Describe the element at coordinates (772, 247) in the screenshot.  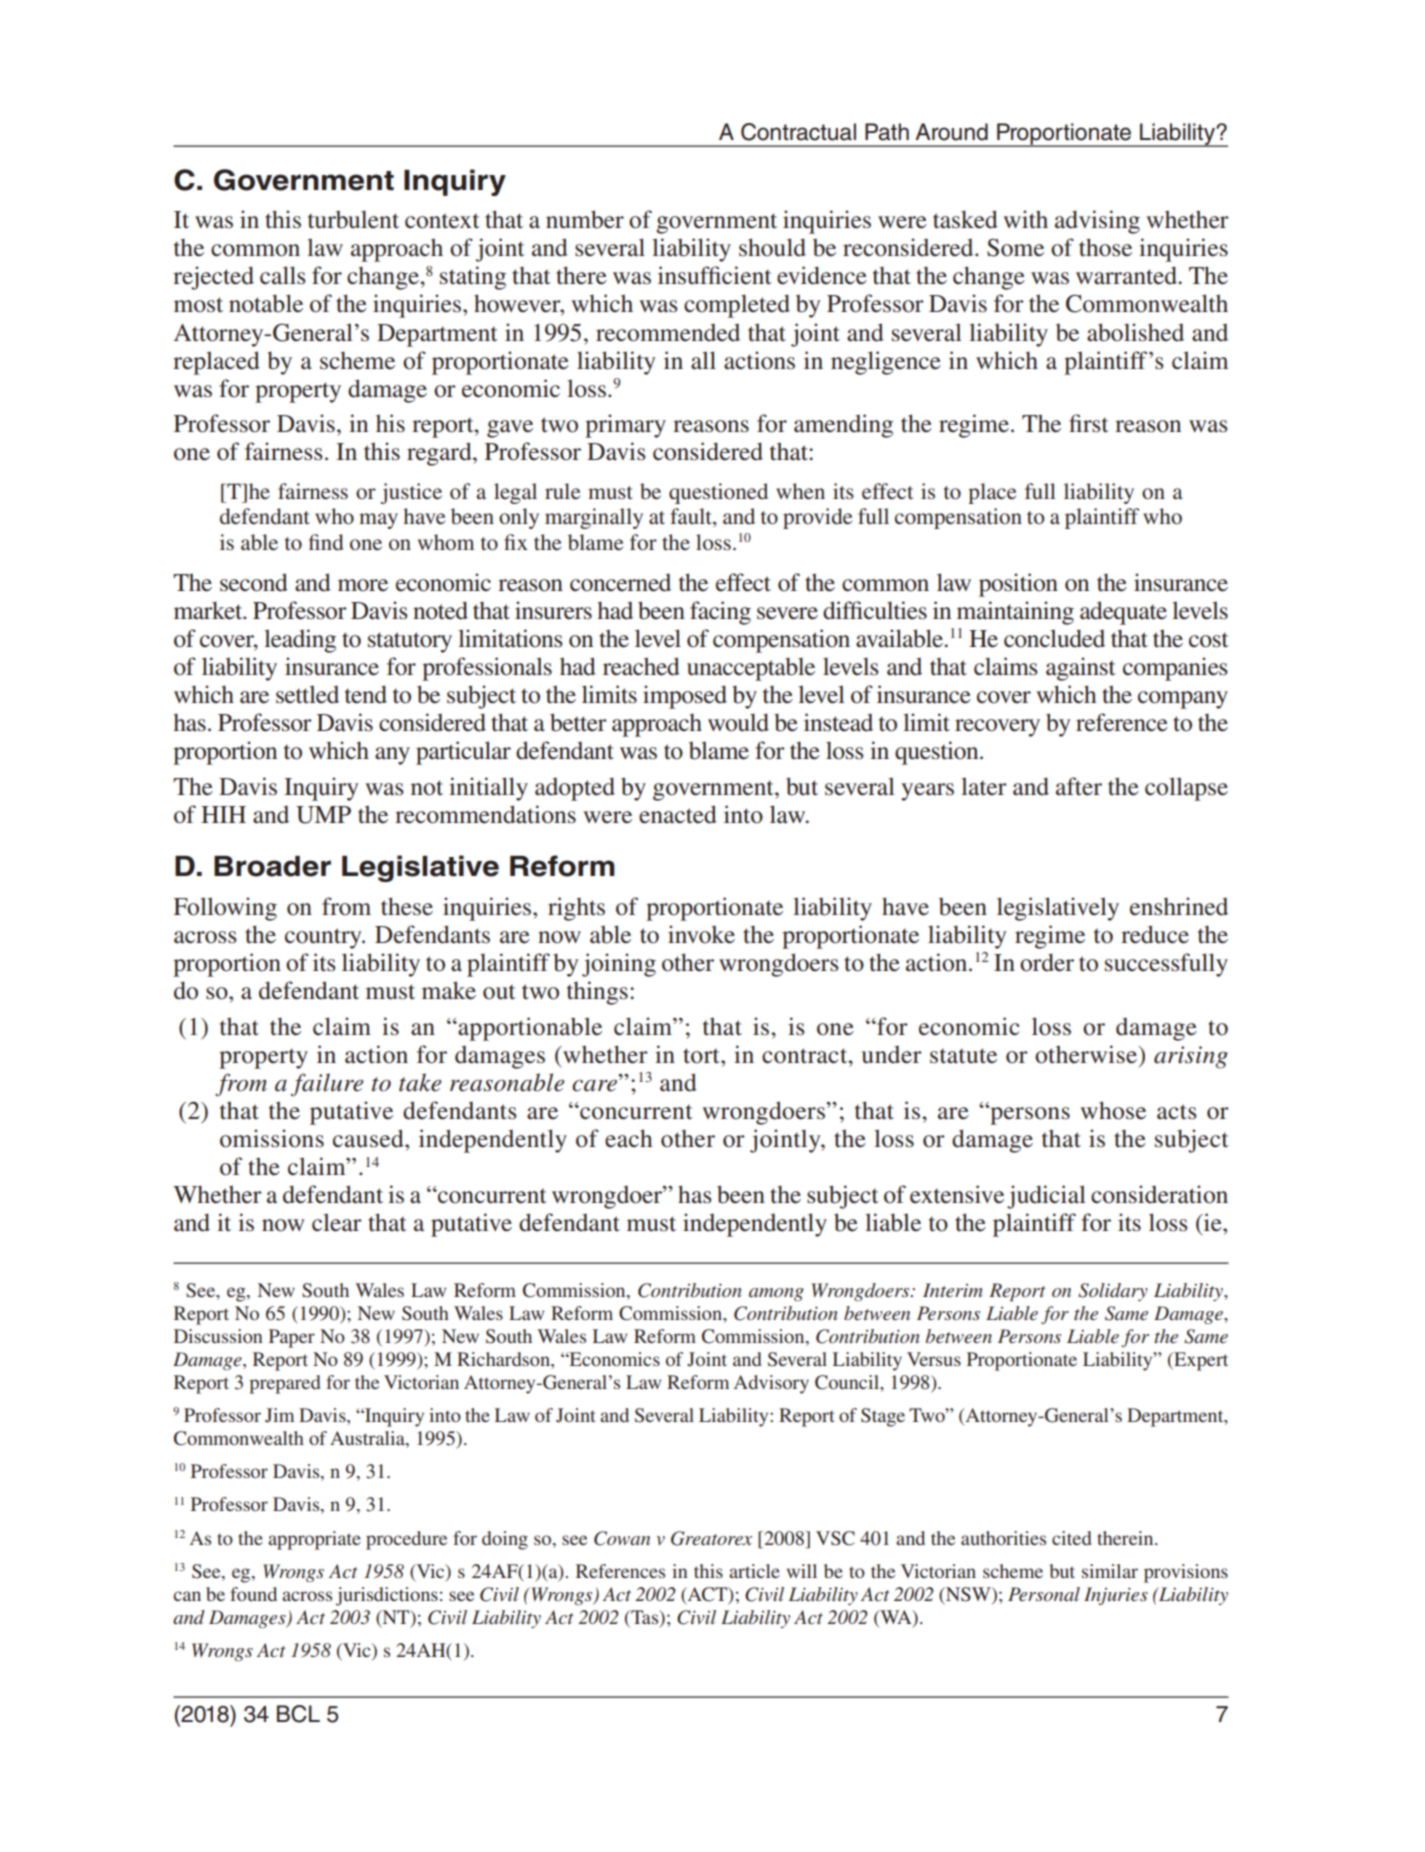
I see `should` at that location.
